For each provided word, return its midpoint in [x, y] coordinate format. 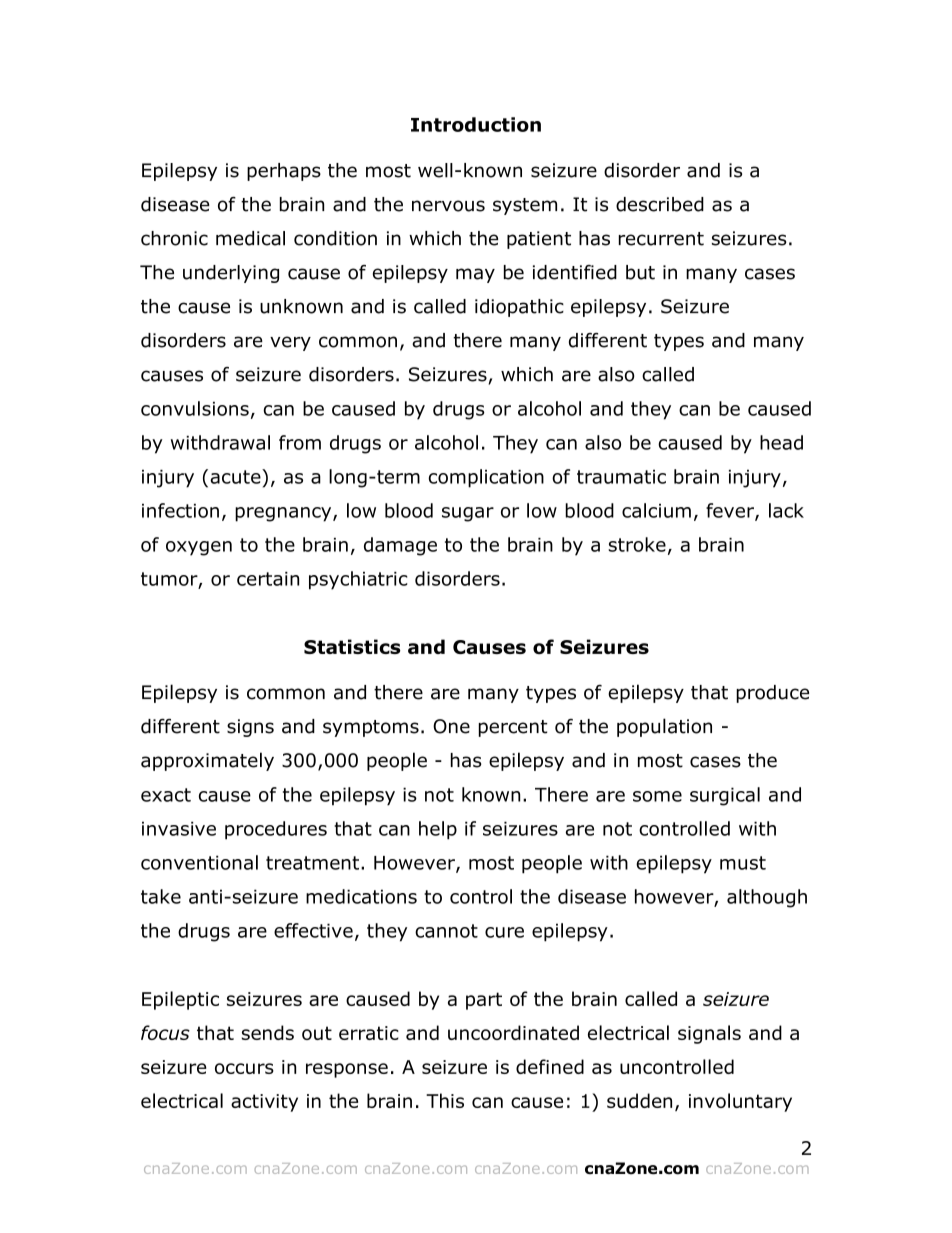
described [660, 204]
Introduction [476, 124]
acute [236, 476]
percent [513, 728]
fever [731, 511]
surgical [725, 796]
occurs [244, 1068]
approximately [207, 761]
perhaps [284, 172]
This [445, 1100]
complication [486, 478]
